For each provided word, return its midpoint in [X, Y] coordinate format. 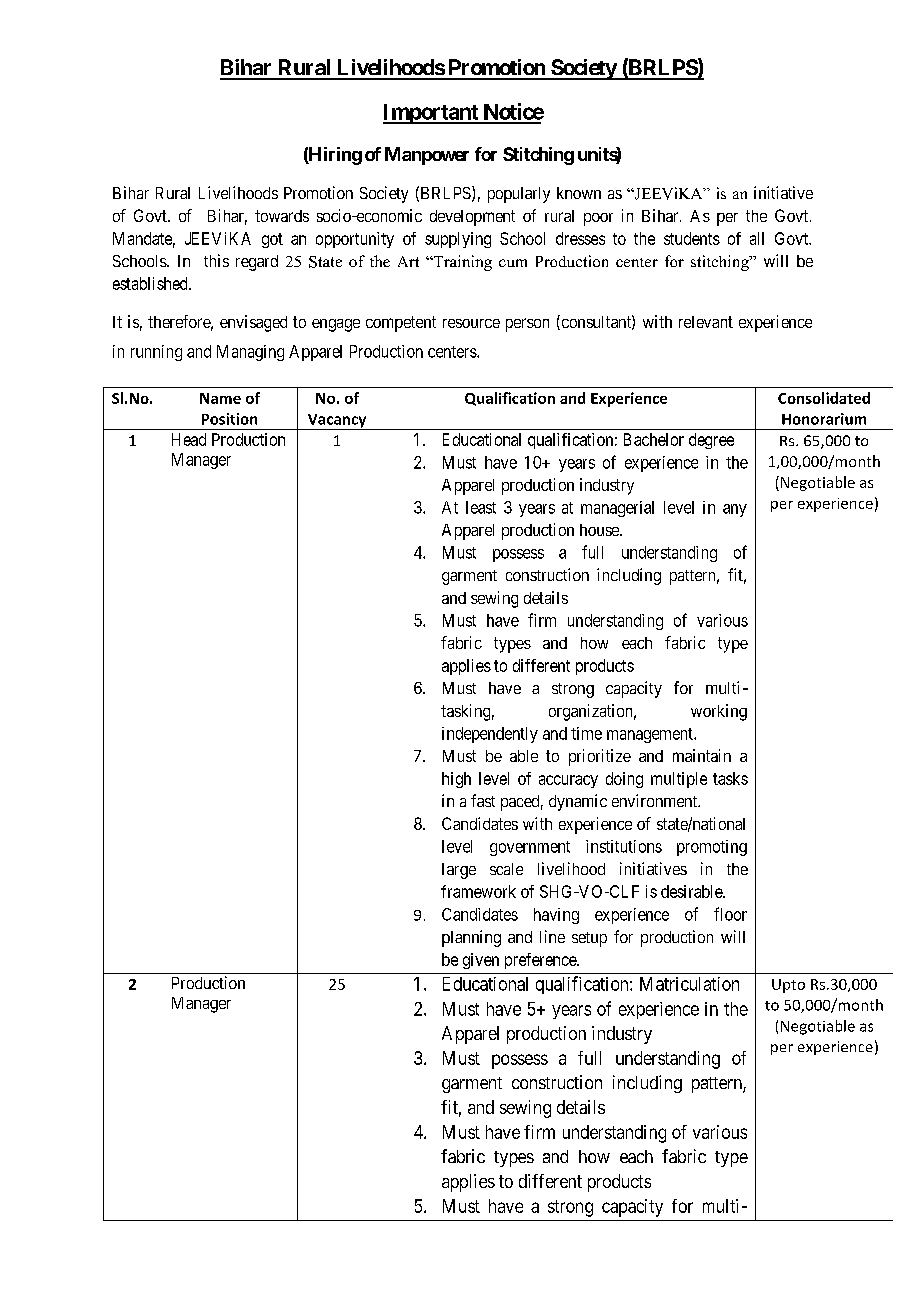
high [456, 780]
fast [483, 800]
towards [282, 216]
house [600, 530]
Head [189, 439]
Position [229, 419]
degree [711, 441]
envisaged [253, 323]
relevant [706, 322]
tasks [730, 778]
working [719, 712]
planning [471, 938]
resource [471, 323]
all [757, 238]
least [481, 507]
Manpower [427, 156]
